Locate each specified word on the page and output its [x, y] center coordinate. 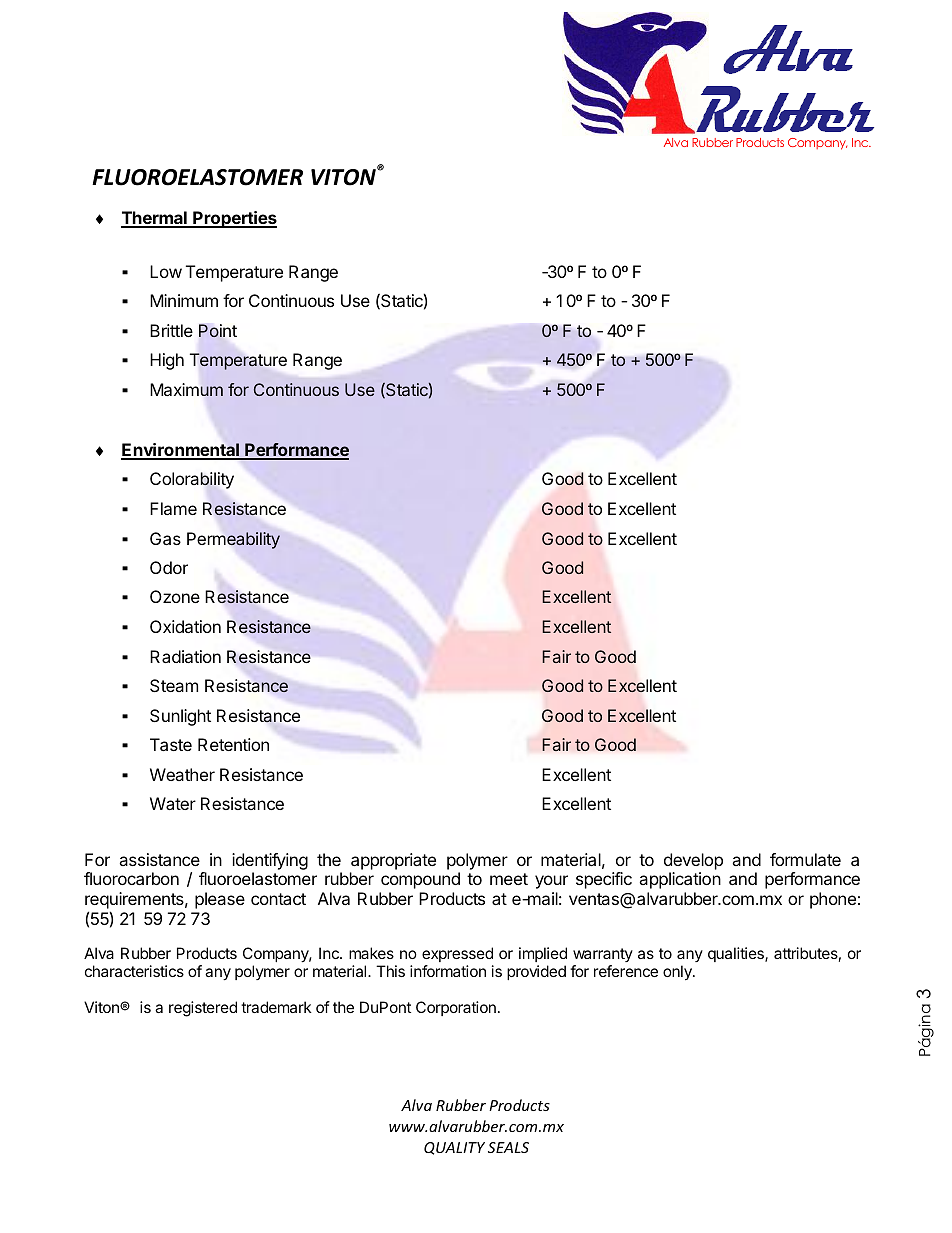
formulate [805, 859]
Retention [233, 744]
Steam [174, 685]
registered [203, 1009]
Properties [234, 219]
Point [218, 331]
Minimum [184, 300]
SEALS [508, 1147]
